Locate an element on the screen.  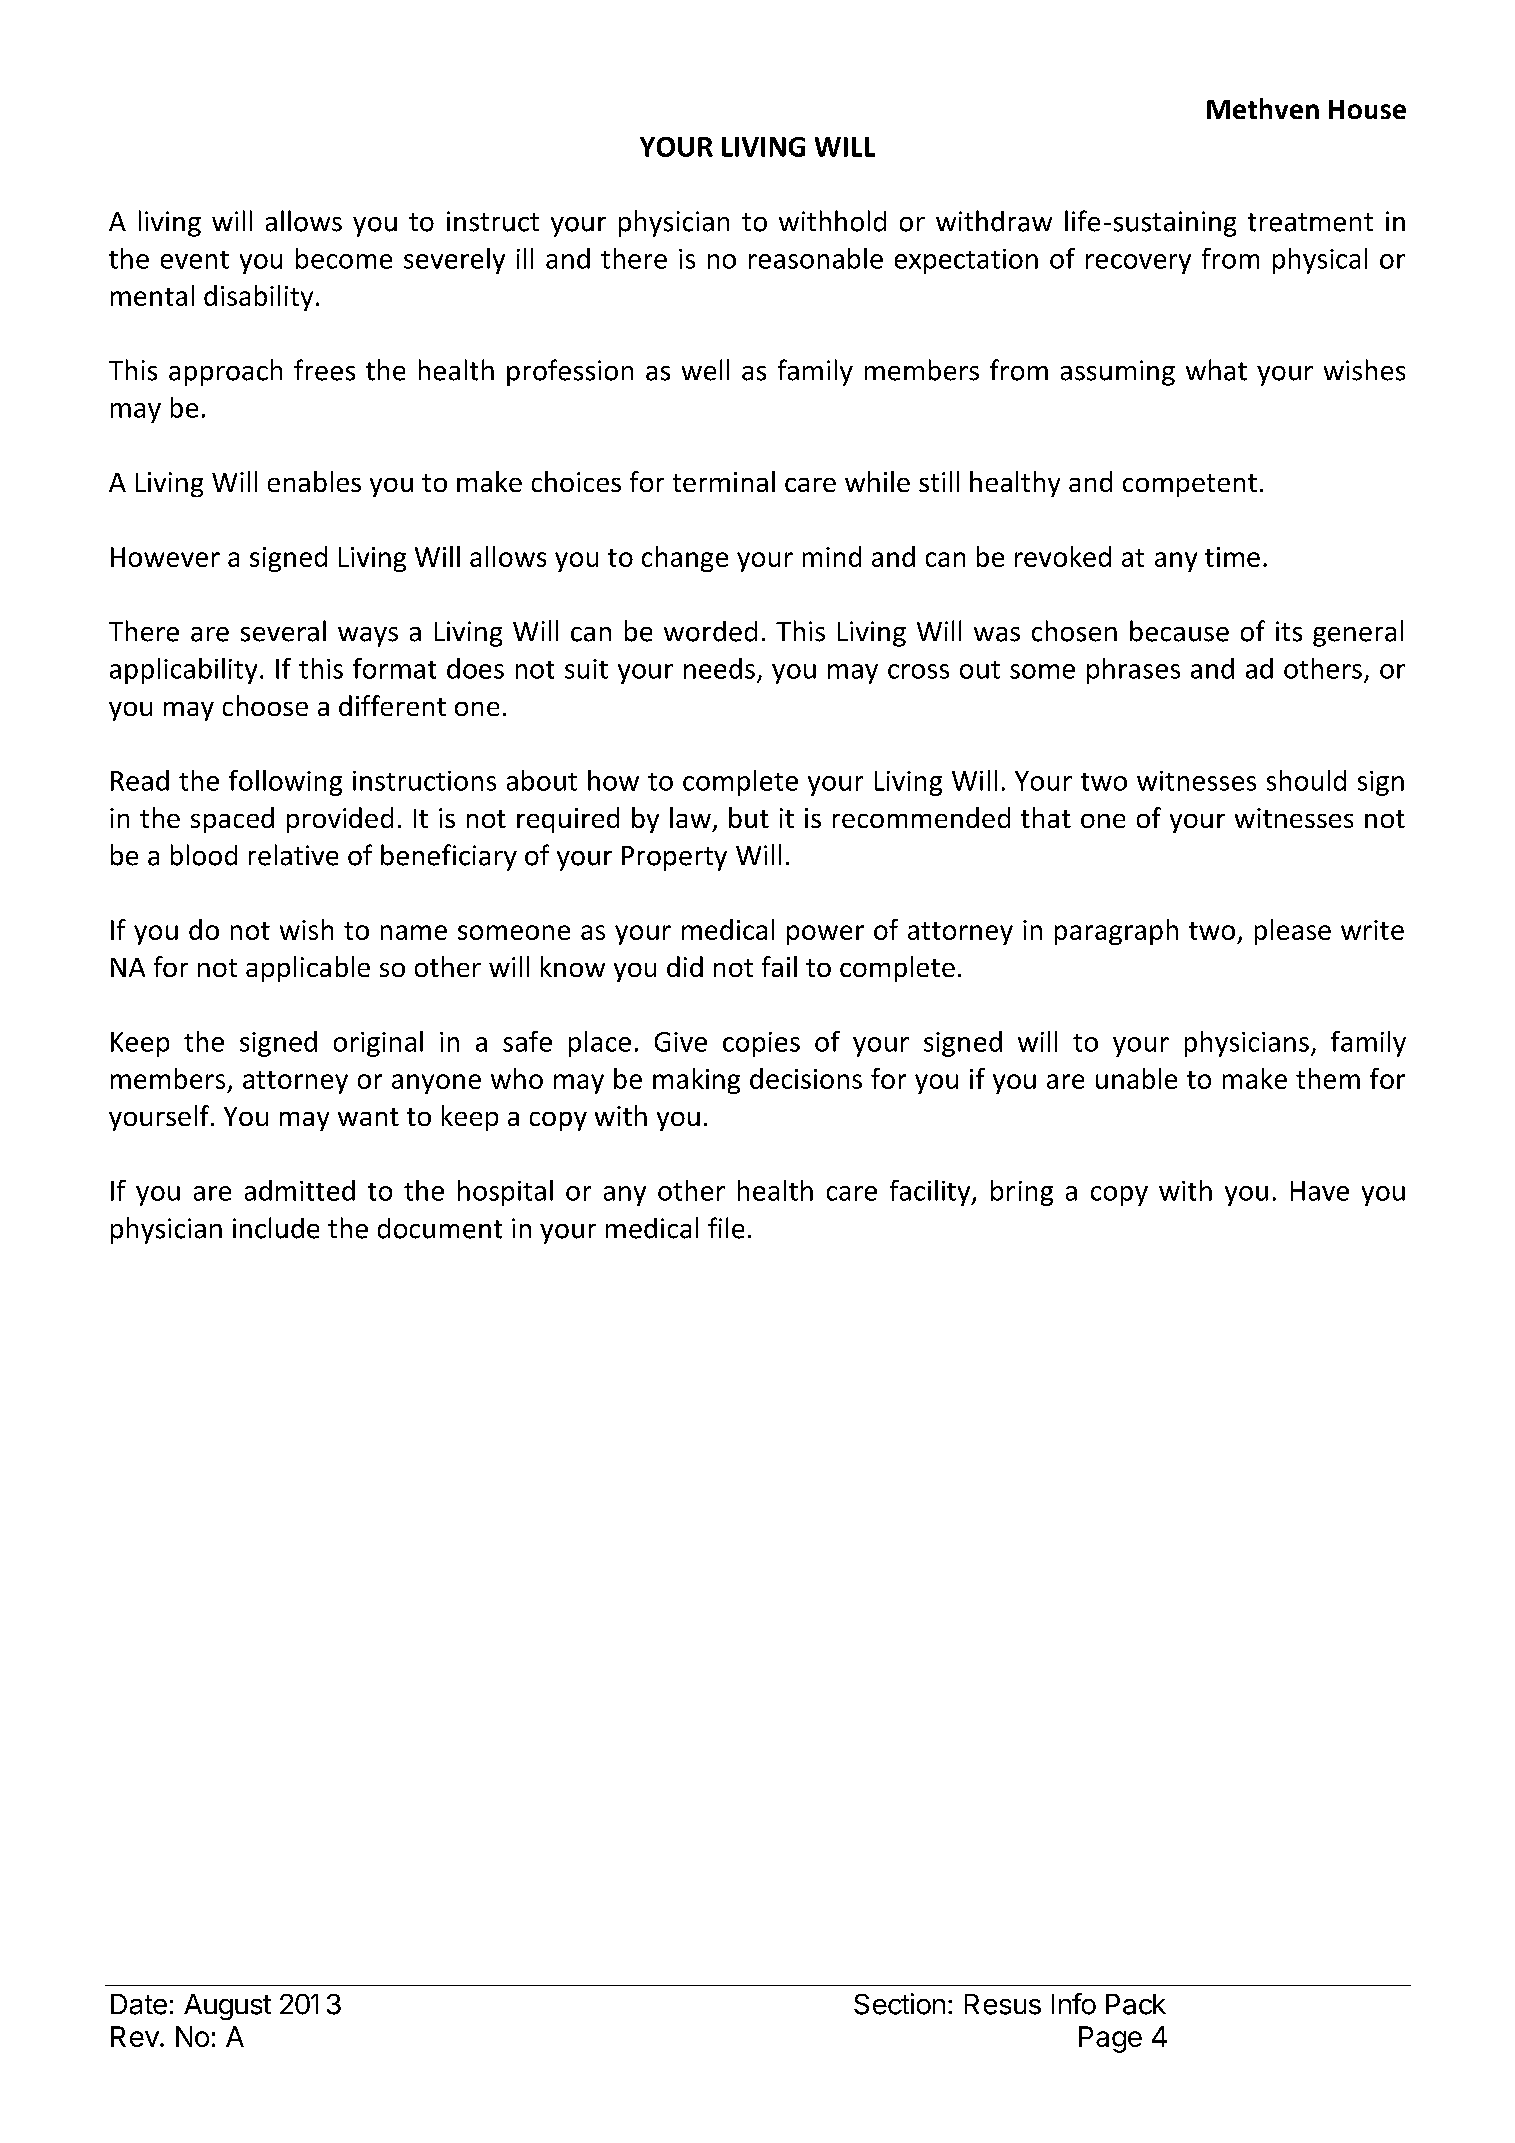
treatment is located at coordinates (1310, 222).
